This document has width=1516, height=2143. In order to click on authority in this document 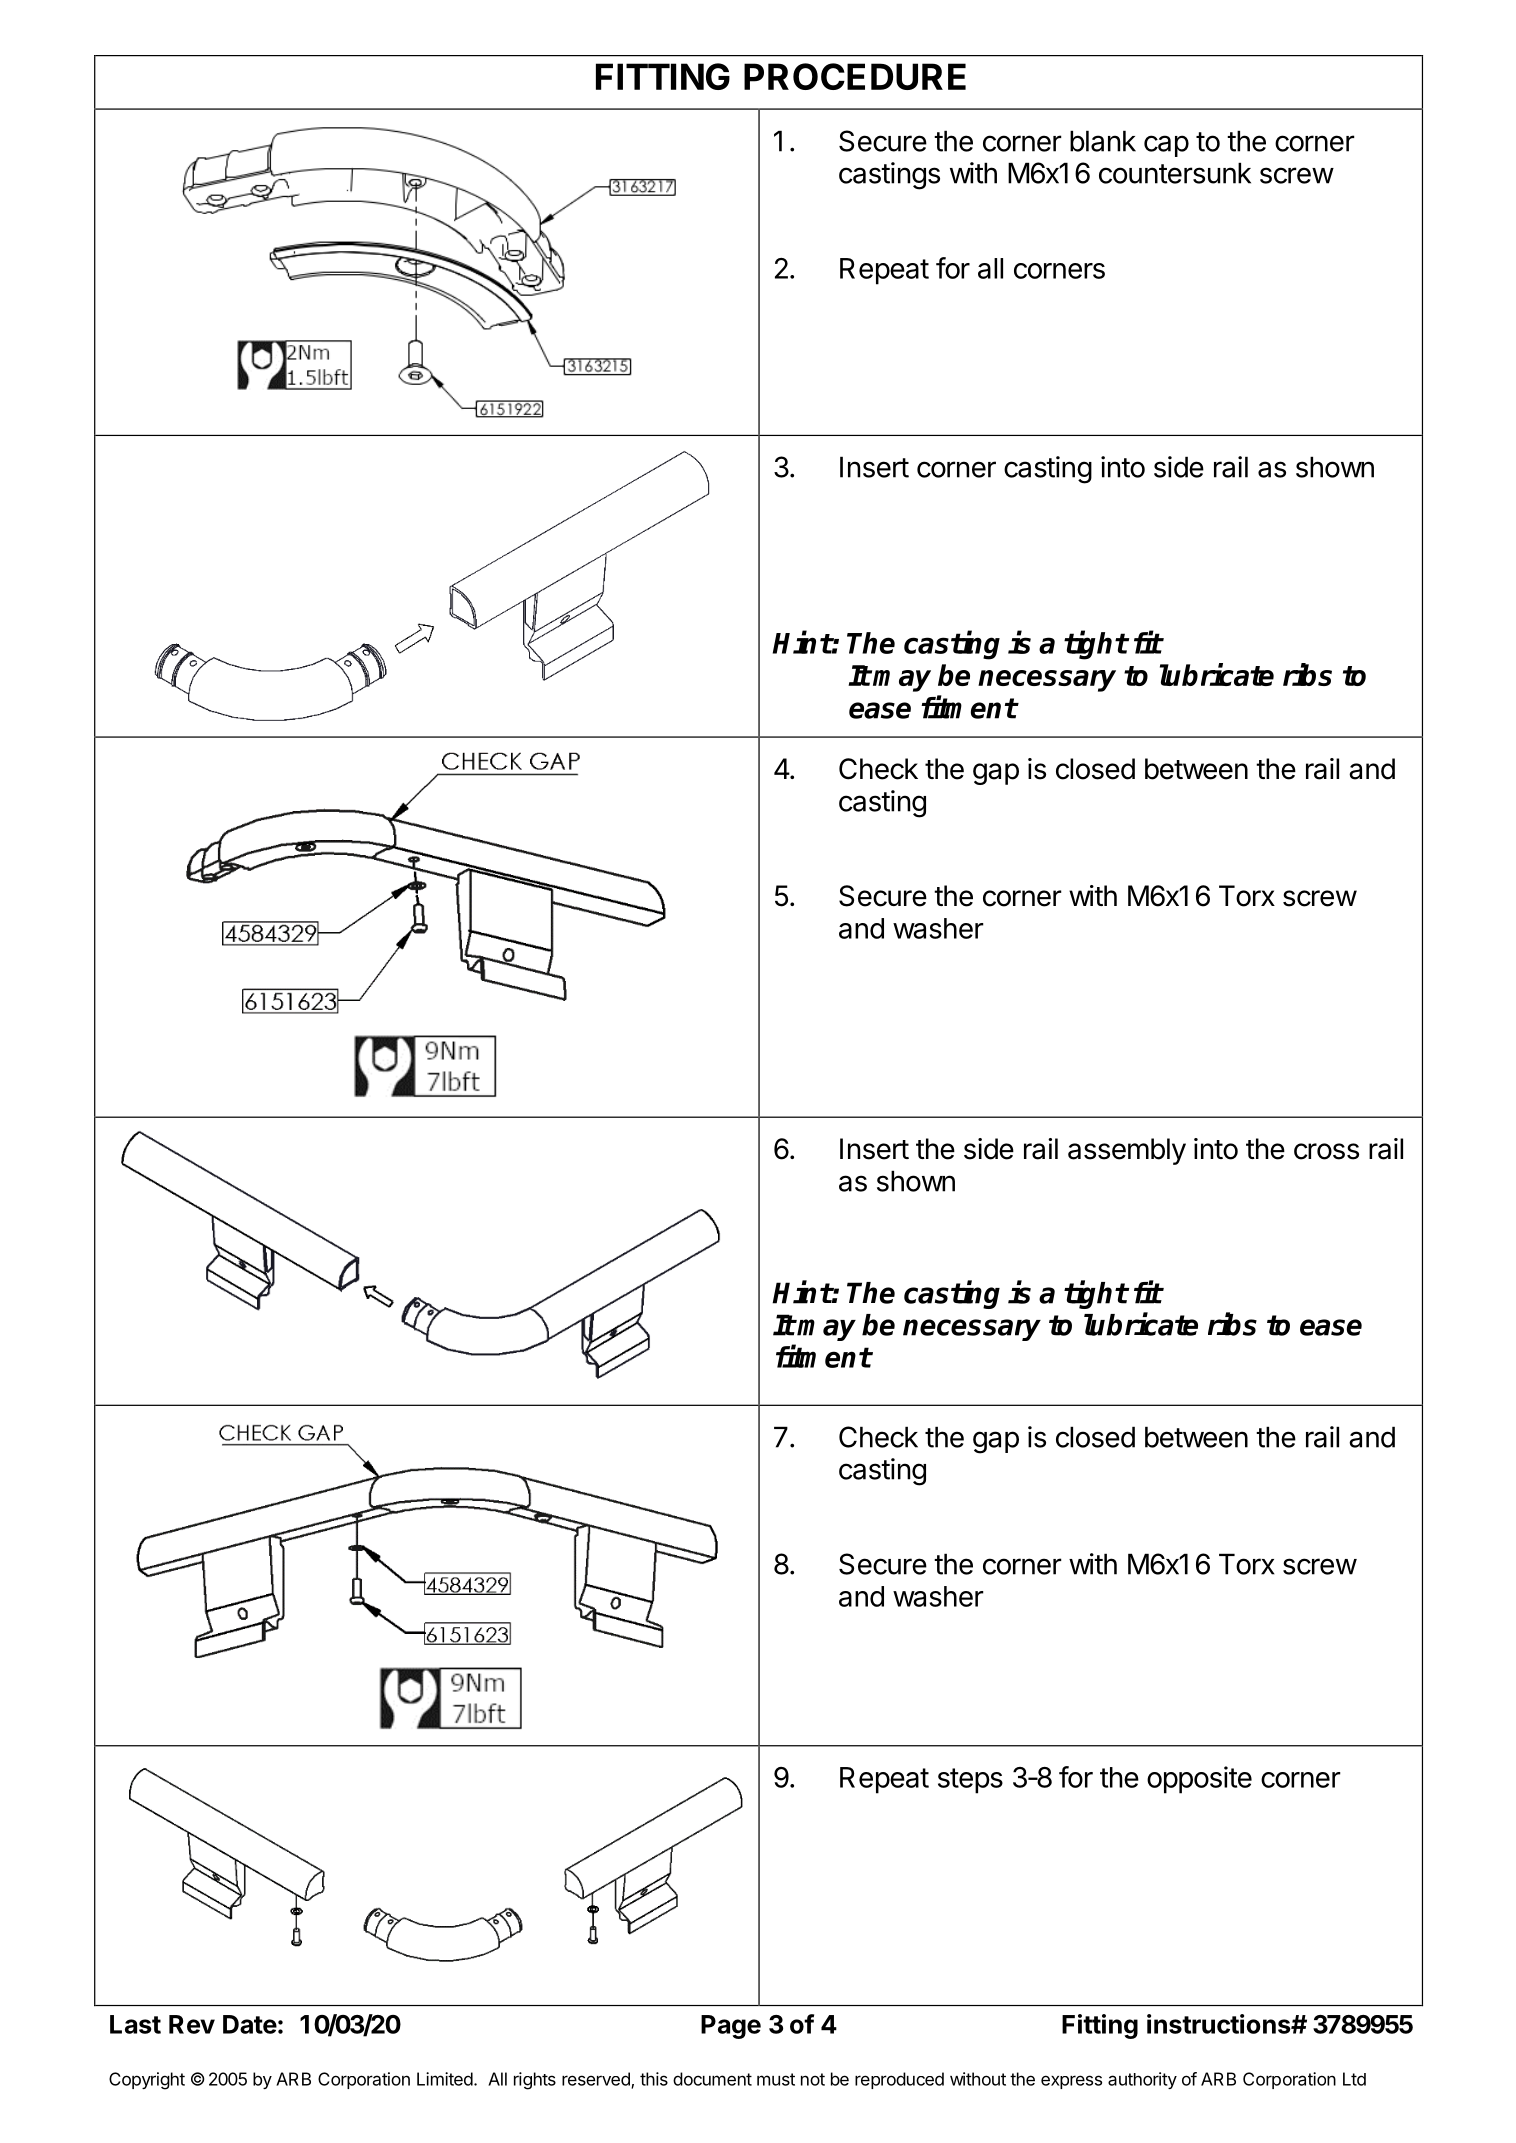, I will do `click(1142, 2080)`.
